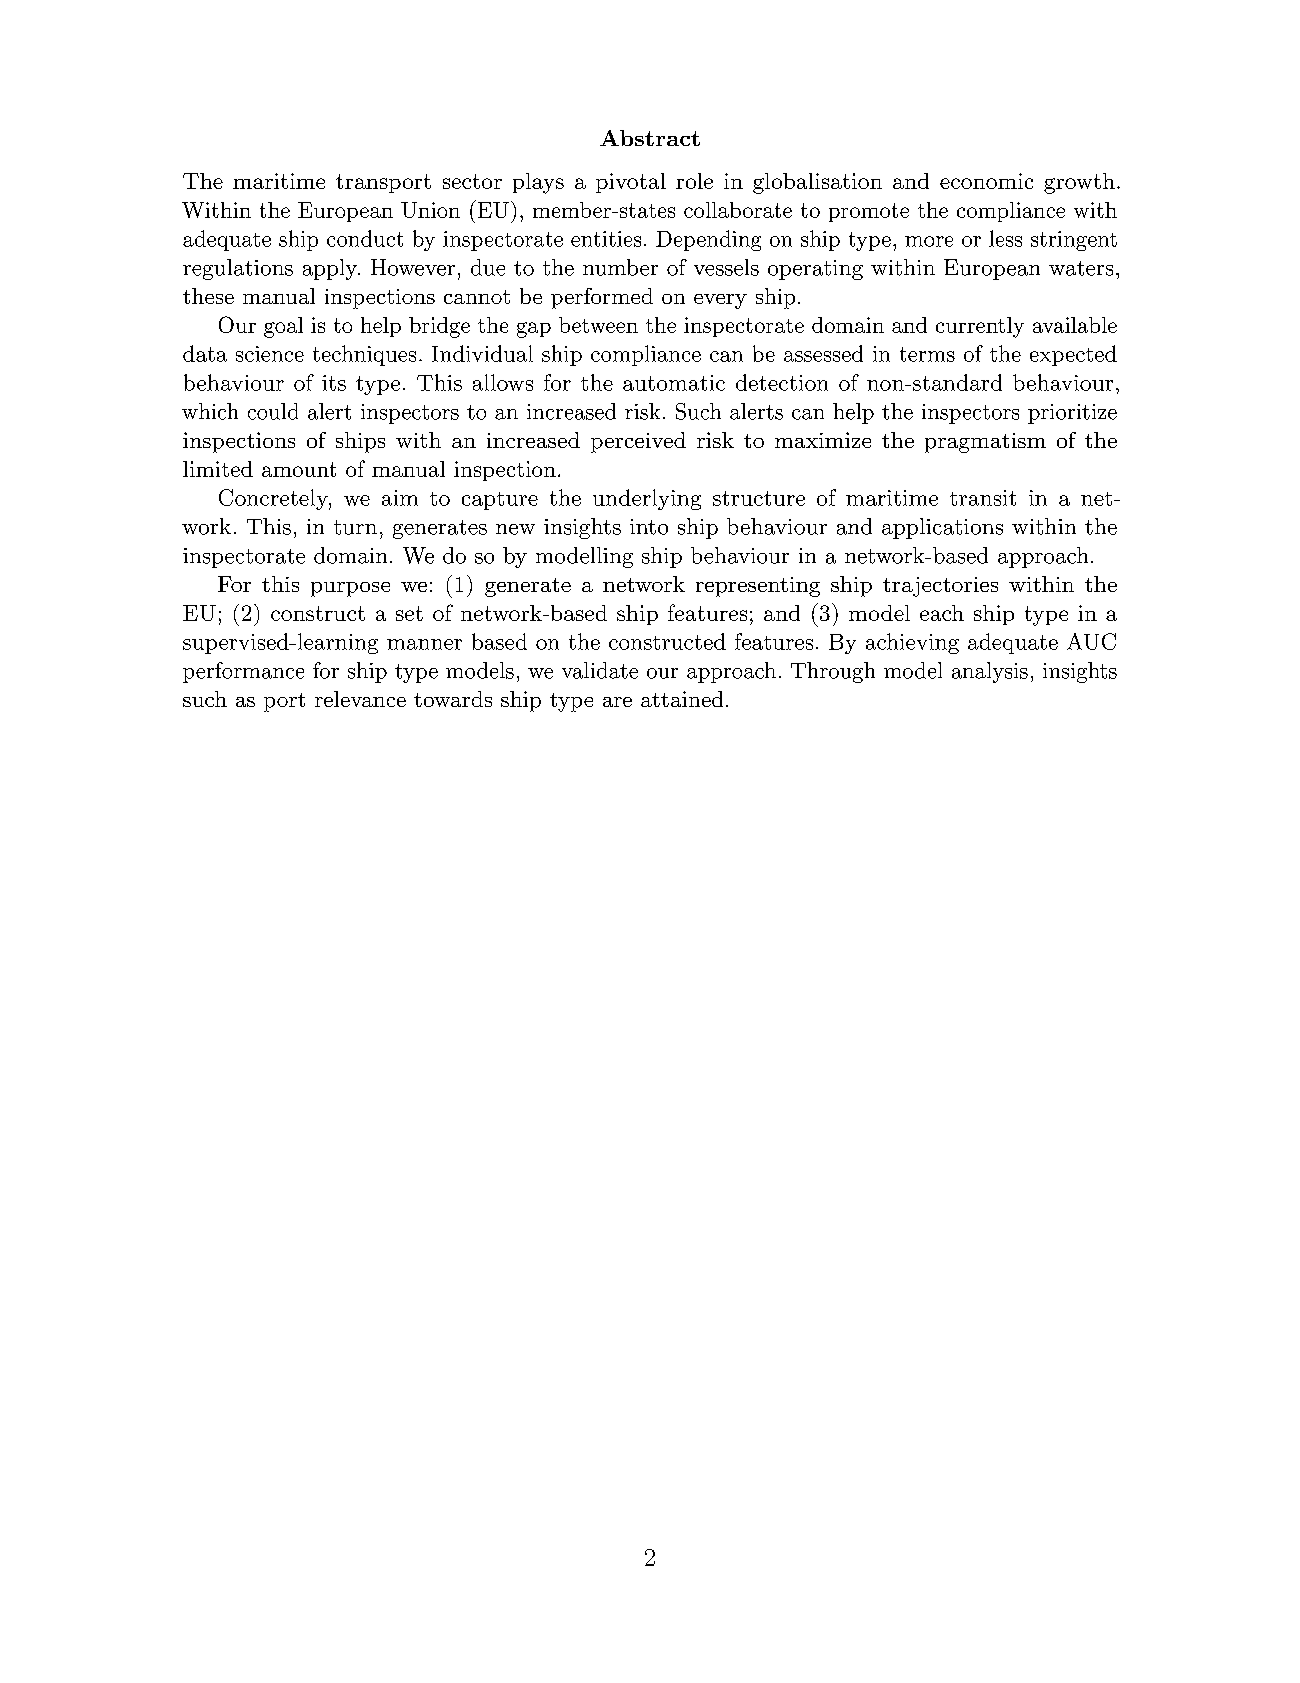 The height and width of the screenshot is (1683, 1300). Describe the element at coordinates (682, 699) in the screenshot. I see `attained` at that location.
